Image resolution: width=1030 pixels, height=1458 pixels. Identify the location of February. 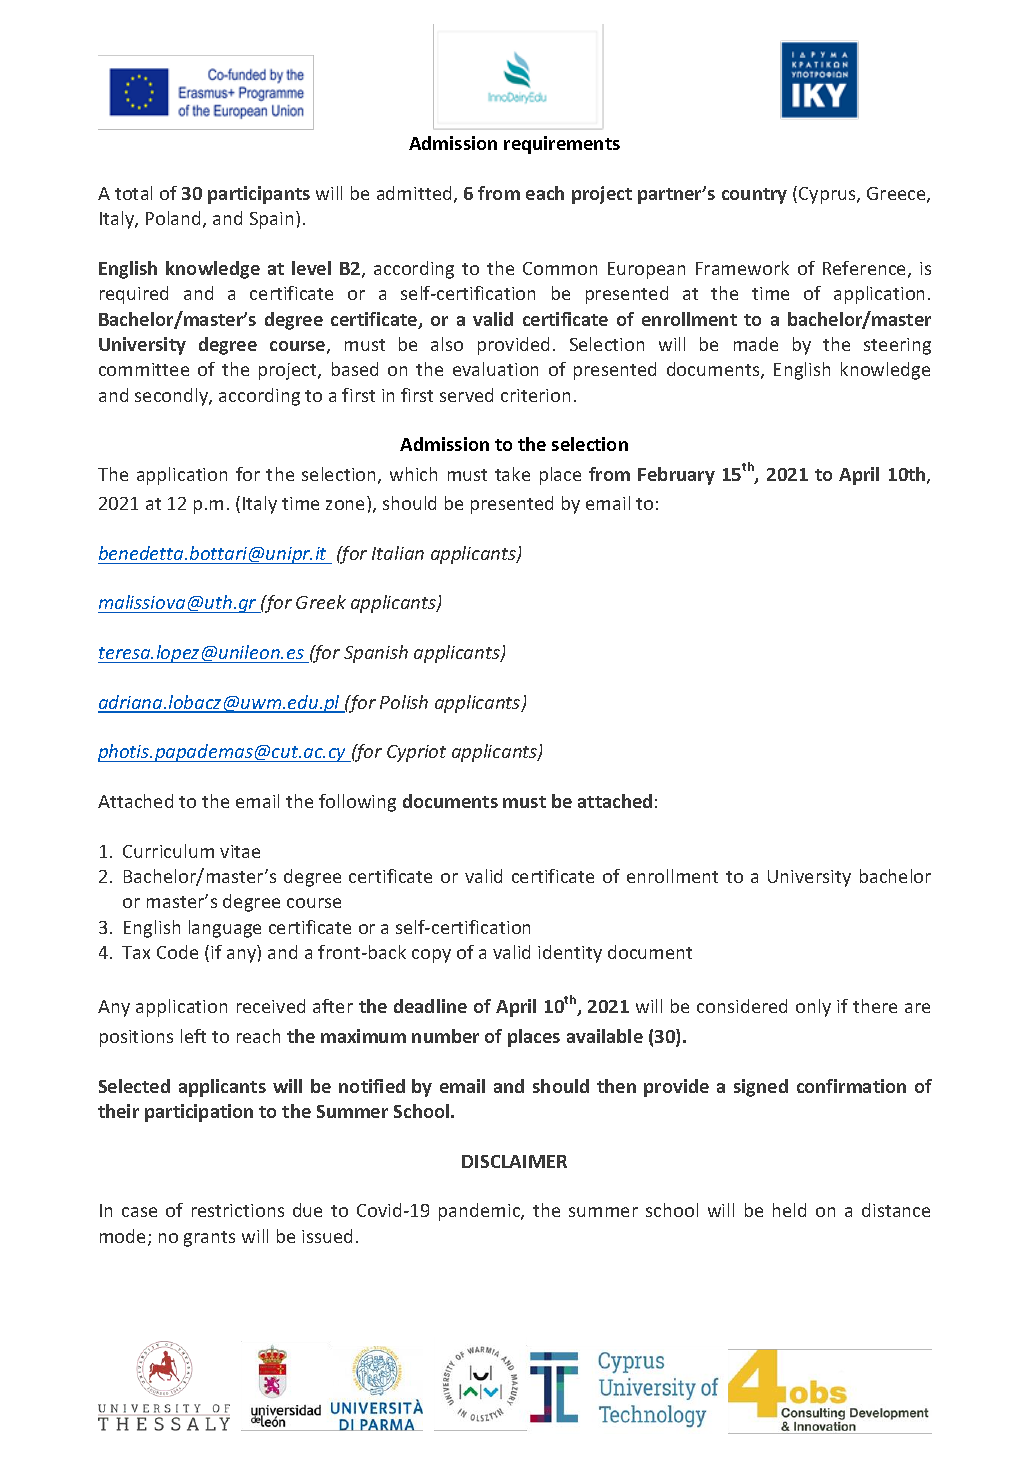
(676, 476).
